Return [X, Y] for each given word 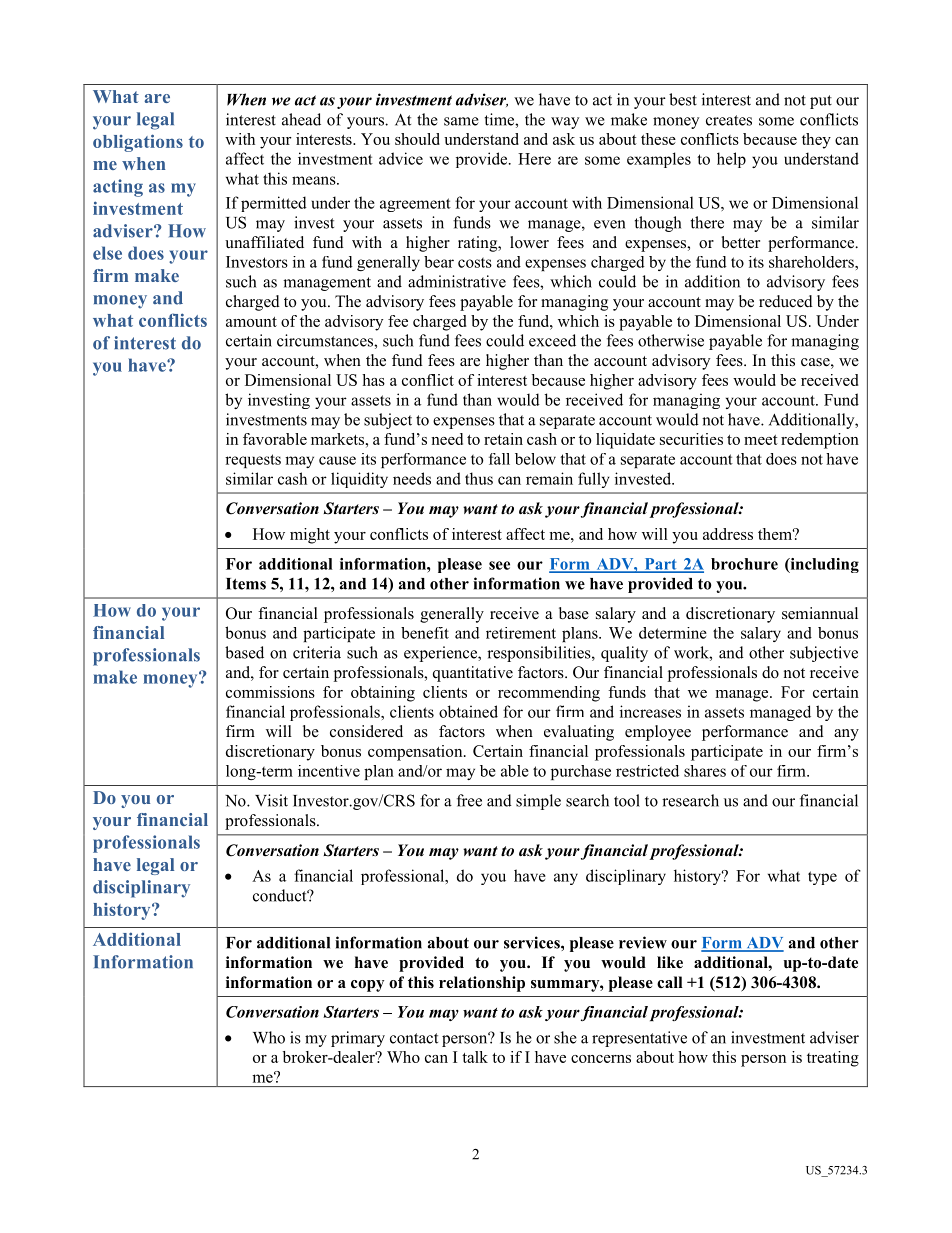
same [461, 121]
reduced [786, 301]
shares [705, 771]
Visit [271, 800]
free [469, 800]
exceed [552, 340]
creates [729, 120]
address [728, 534]
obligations [138, 143]
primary [358, 1039]
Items [246, 584]
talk [475, 1057]
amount [251, 322]
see [499, 565]
